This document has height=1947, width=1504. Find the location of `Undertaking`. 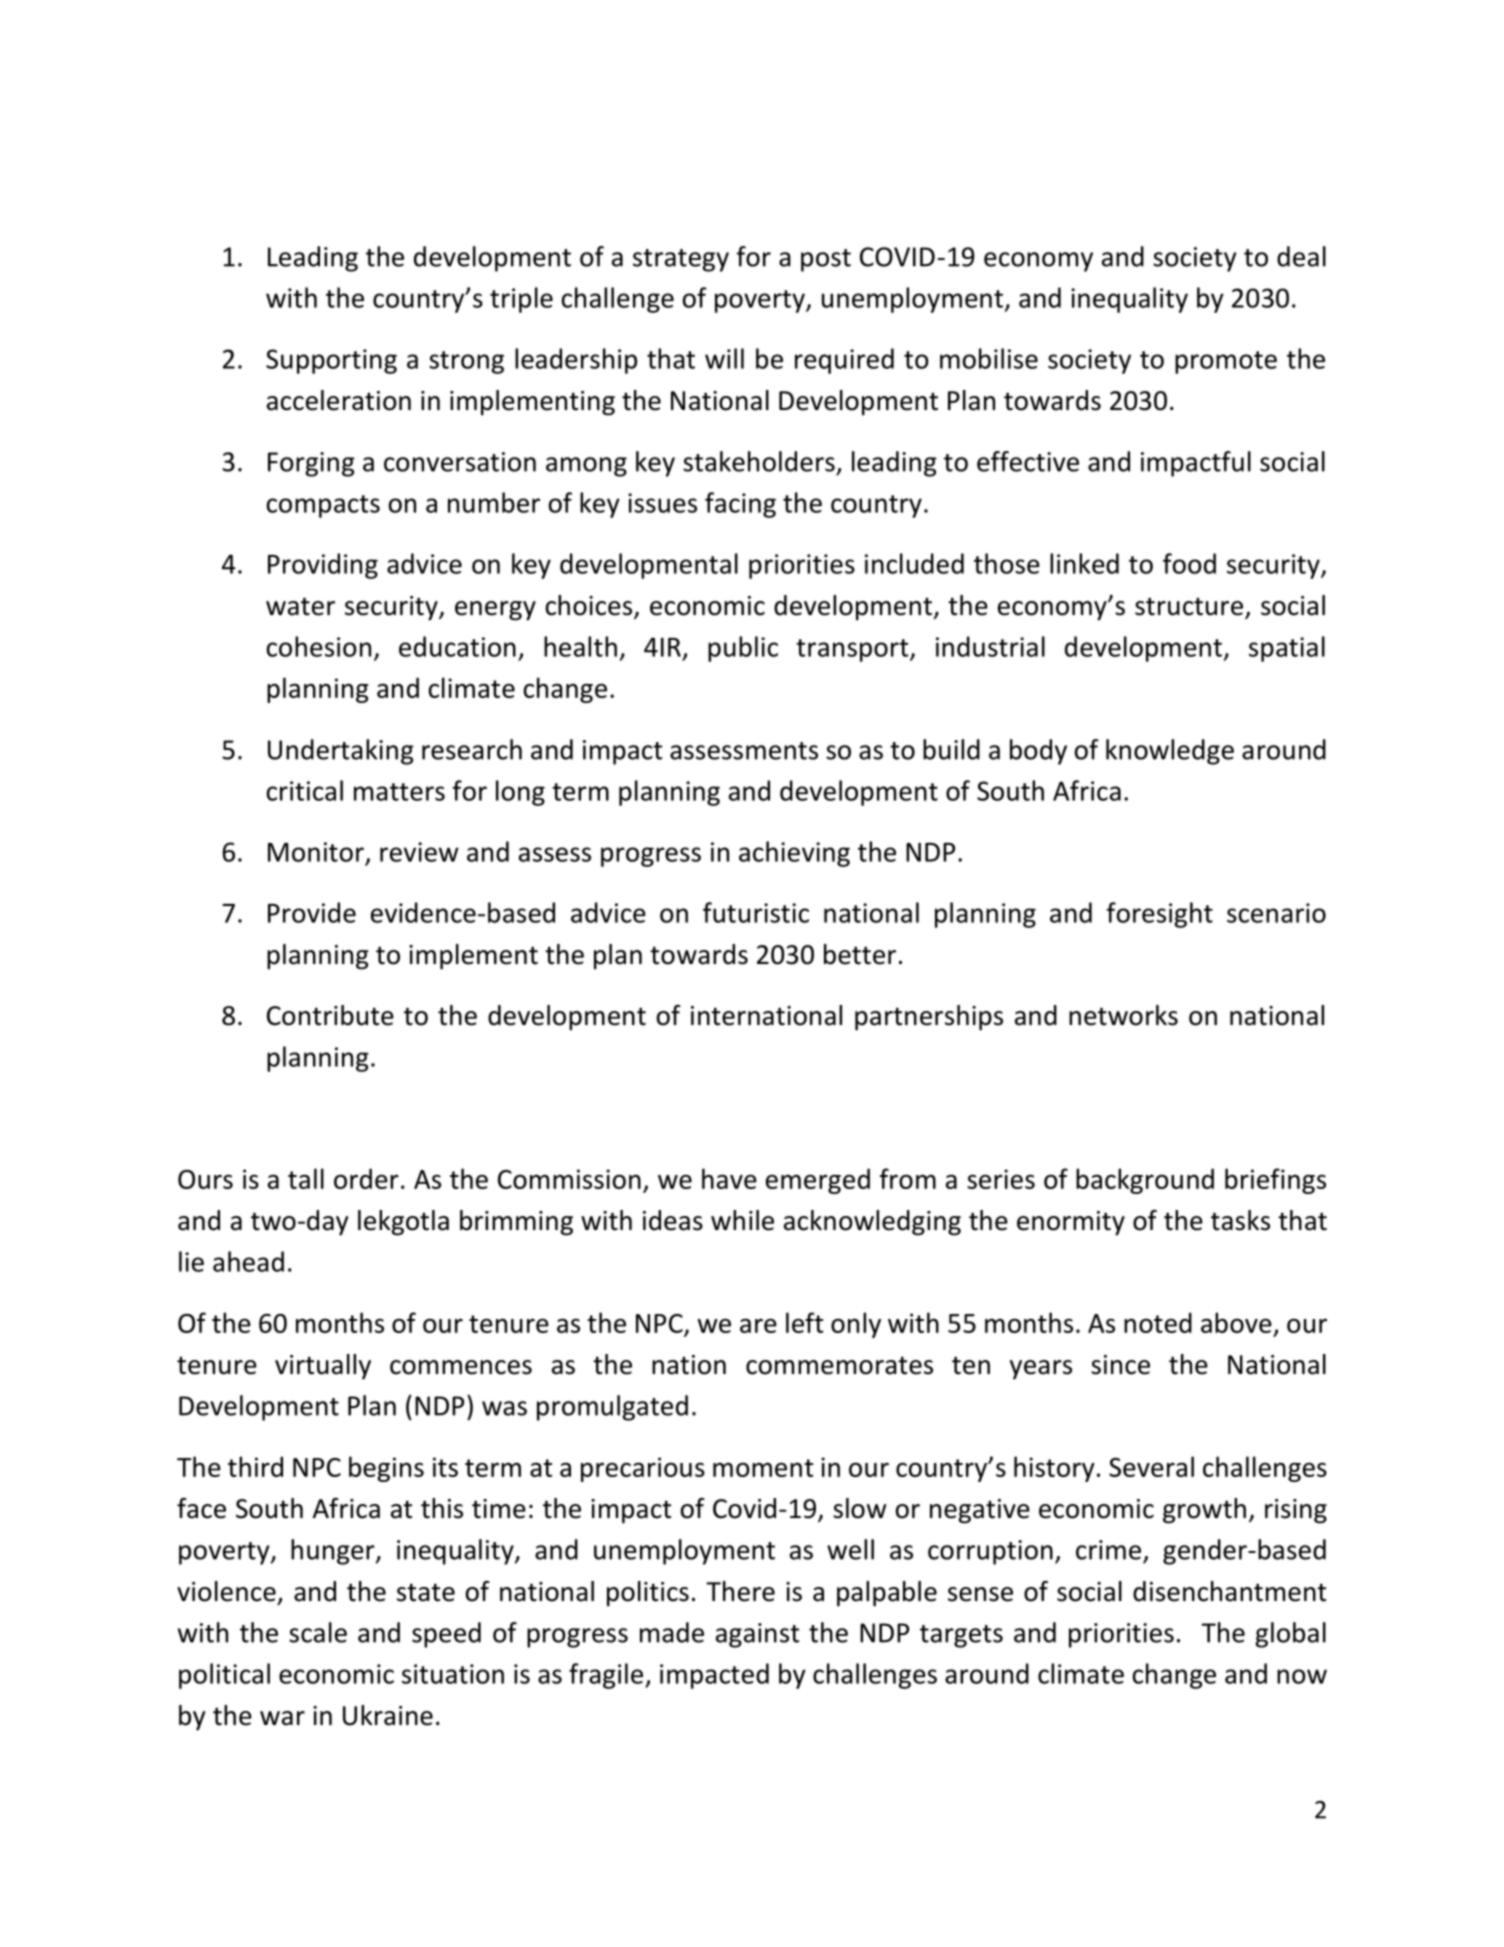

Undertaking is located at coordinates (341, 752).
